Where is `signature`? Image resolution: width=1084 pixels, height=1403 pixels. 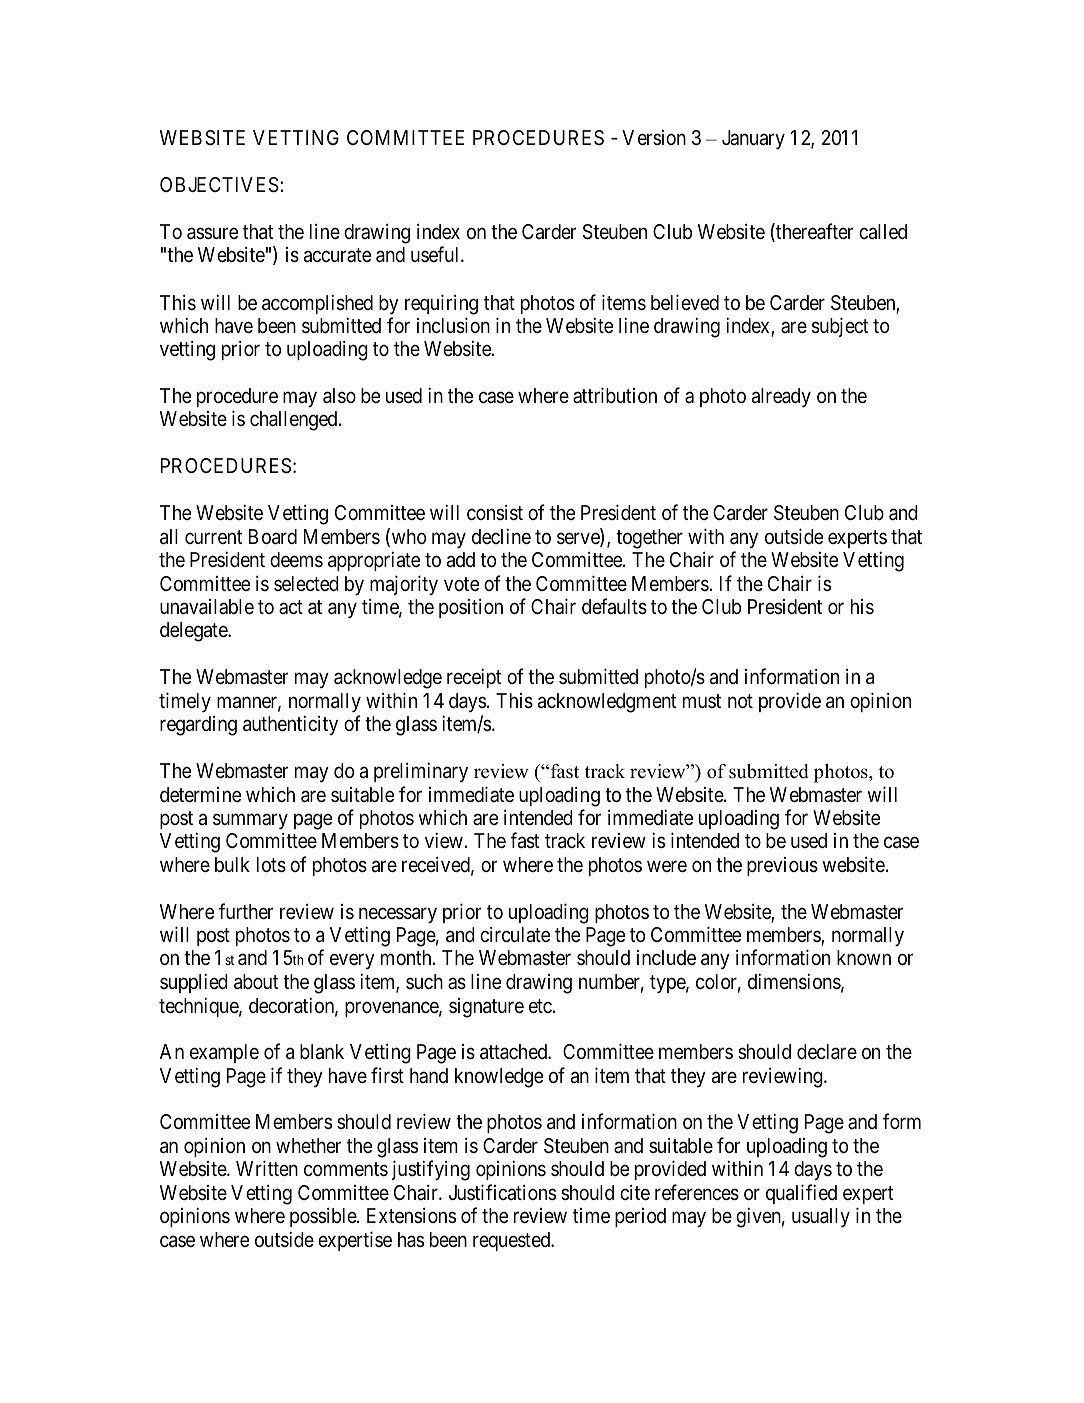
signature is located at coordinates (486, 1008).
